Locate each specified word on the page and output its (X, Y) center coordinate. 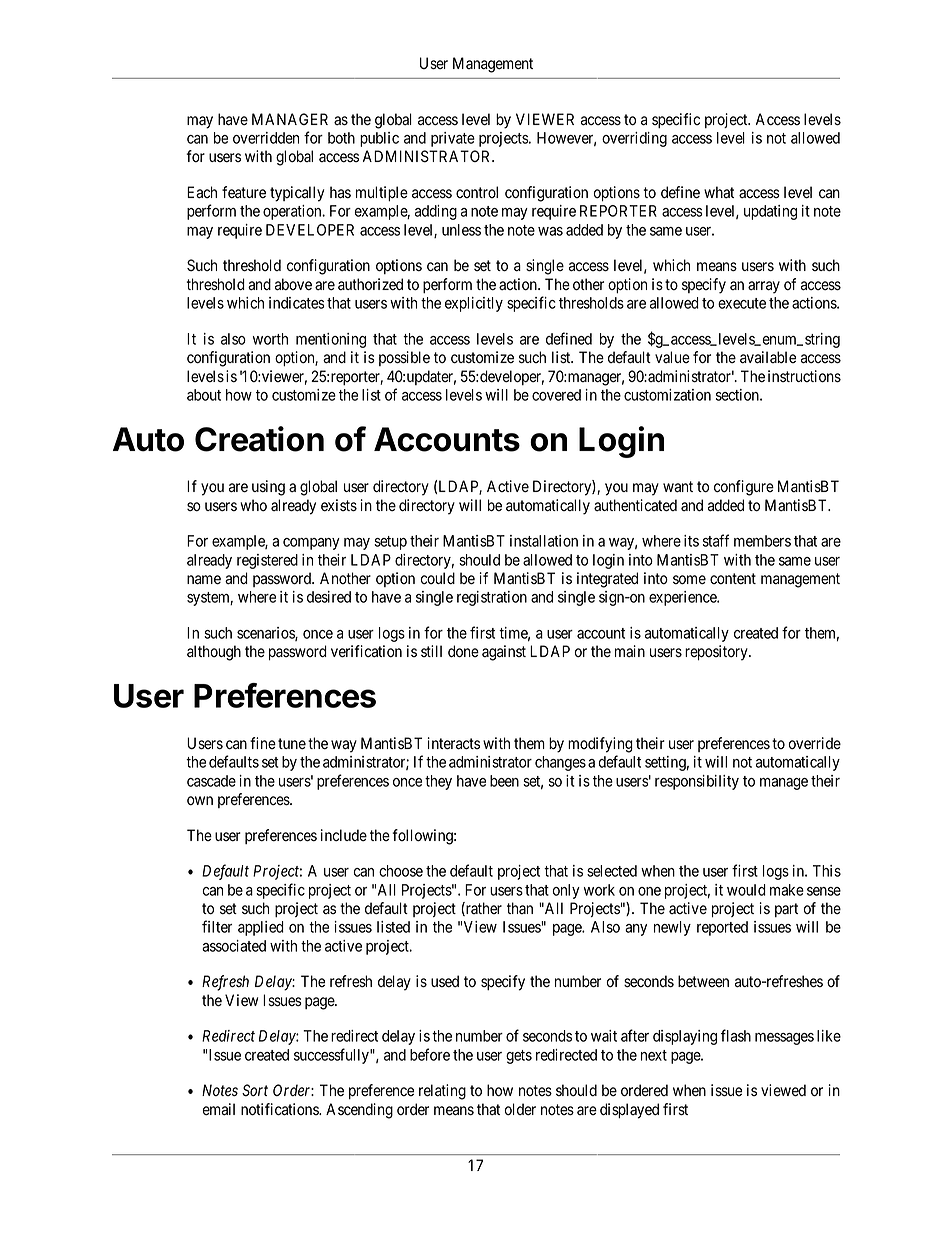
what (719, 192)
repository (717, 653)
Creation (259, 439)
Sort (255, 1090)
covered (556, 395)
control (477, 192)
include (344, 835)
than (520, 908)
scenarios (266, 634)
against (504, 653)
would (746, 890)
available (768, 357)
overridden (266, 138)
